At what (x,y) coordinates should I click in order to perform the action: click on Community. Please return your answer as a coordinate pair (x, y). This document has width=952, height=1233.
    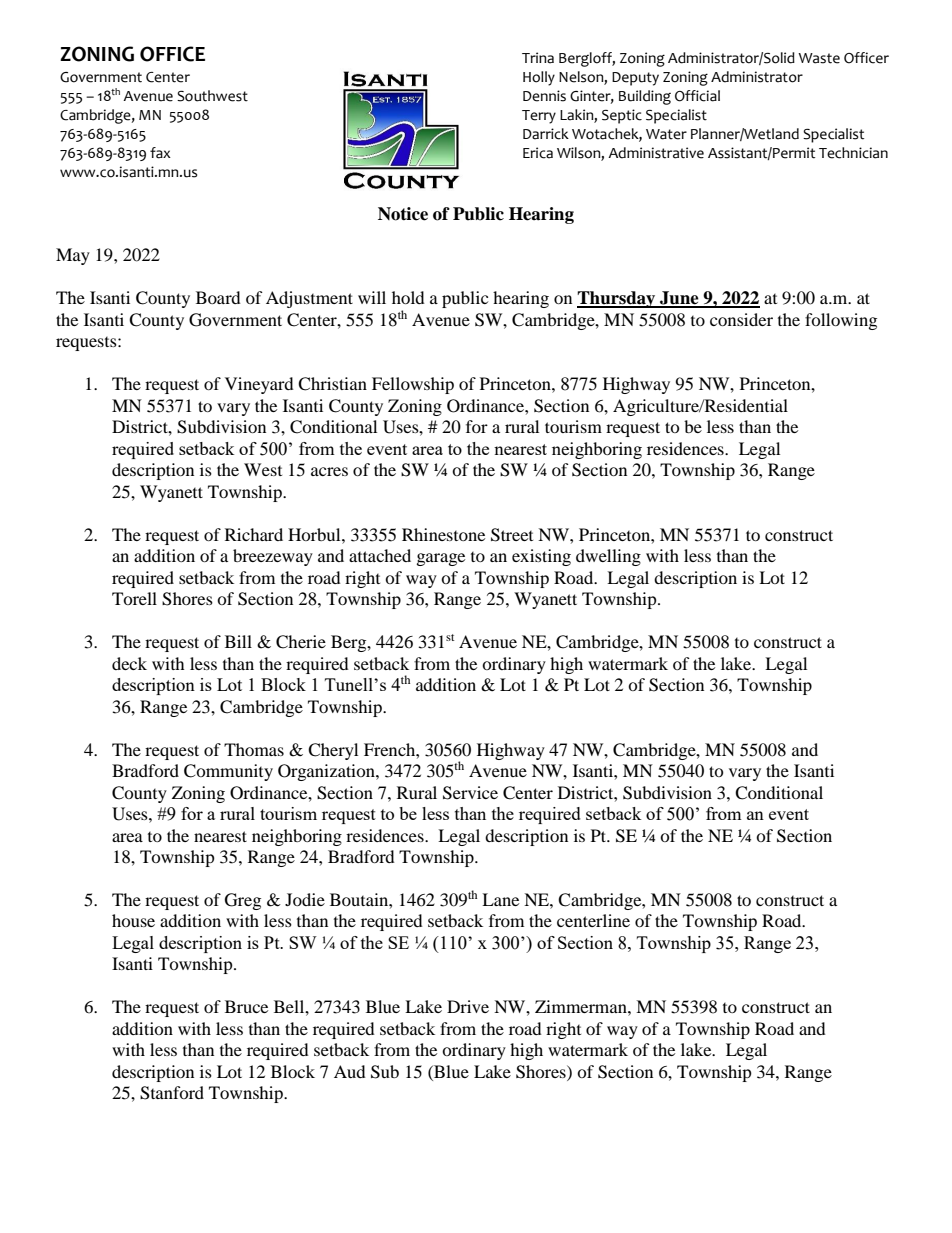
    Looking at the image, I should click on (228, 772).
